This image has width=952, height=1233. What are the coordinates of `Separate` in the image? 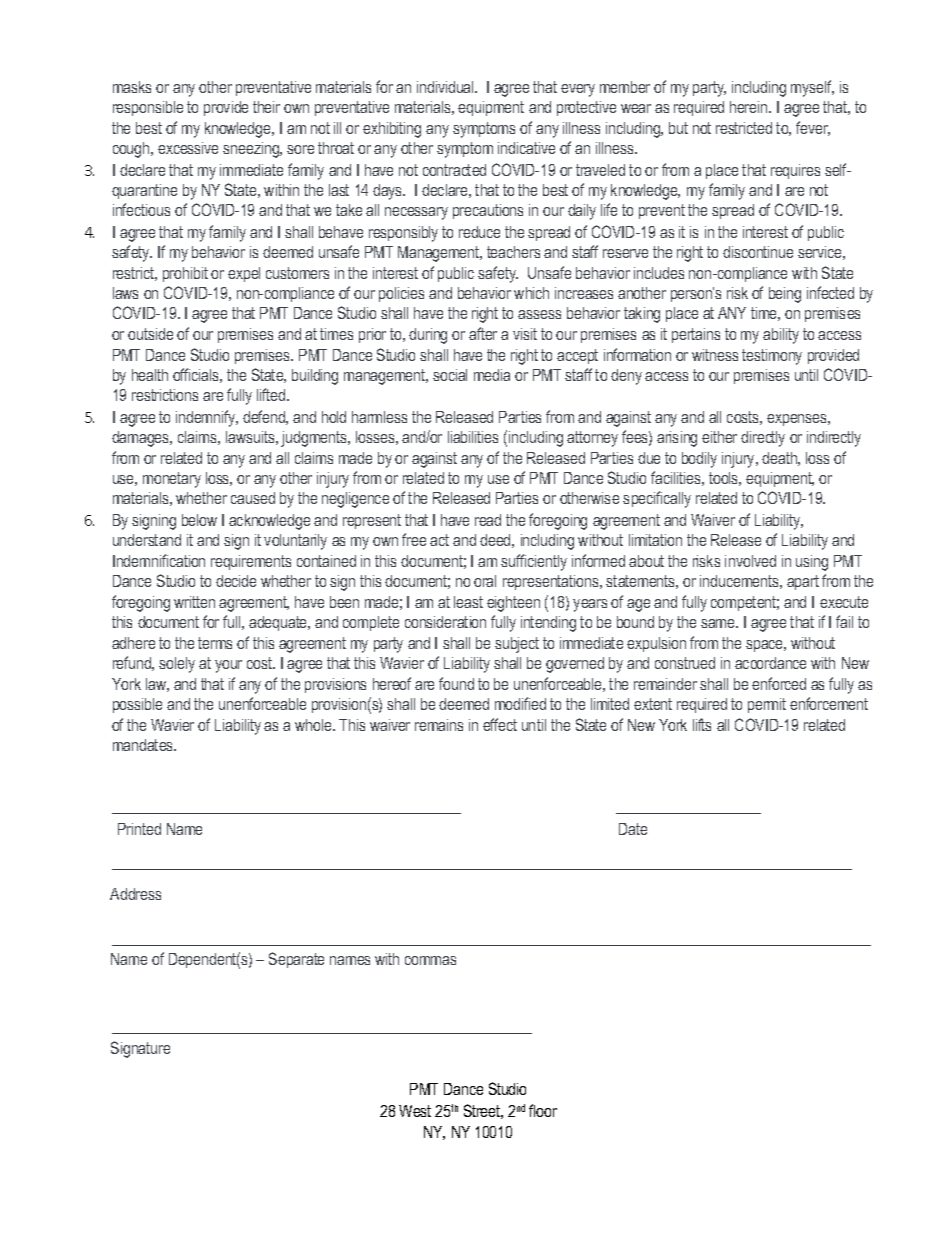 It's located at (296, 960).
